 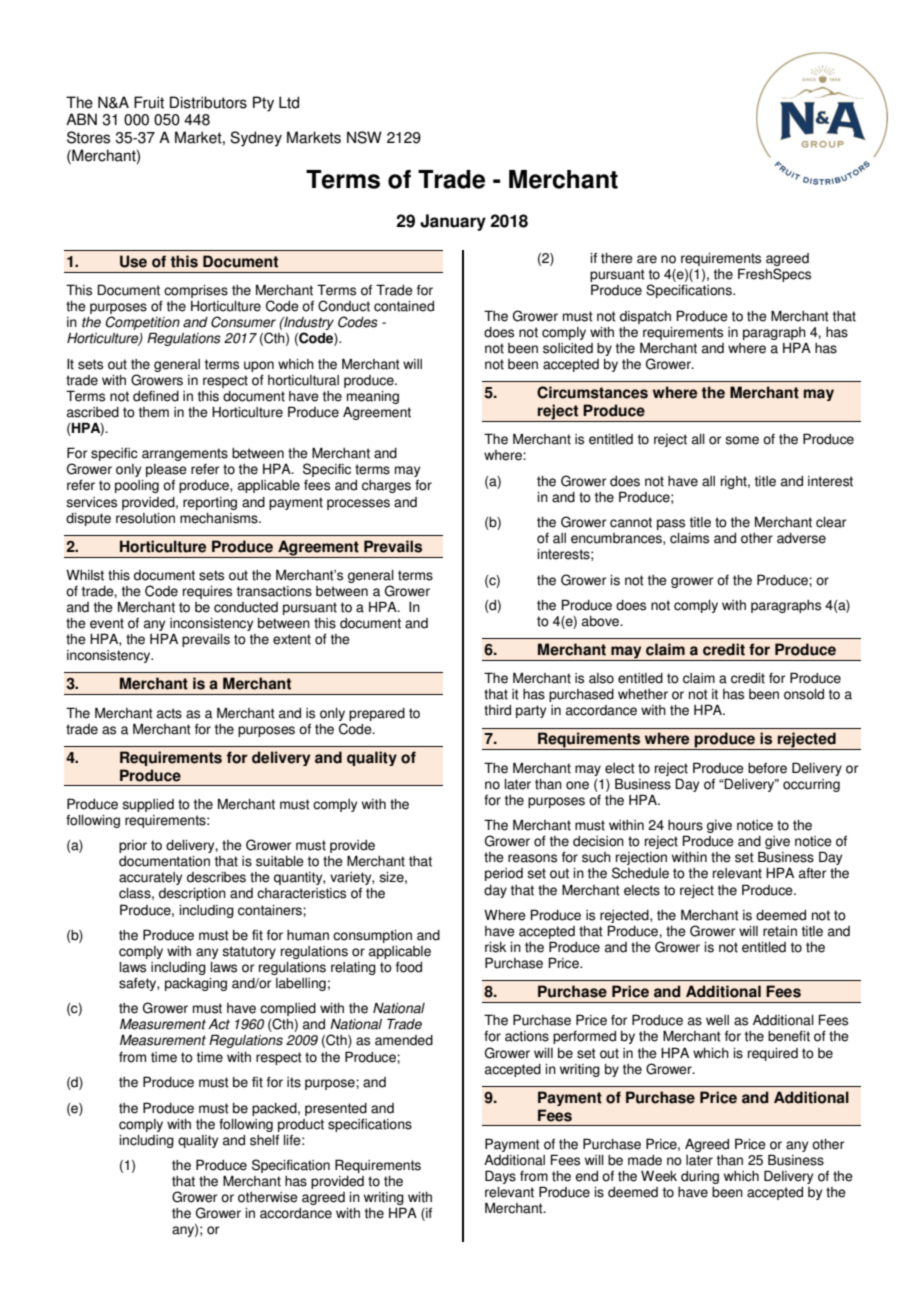 What do you see at coordinates (497, 710) in the screenshot?
I see `third` at bounding box center [497, 710].
